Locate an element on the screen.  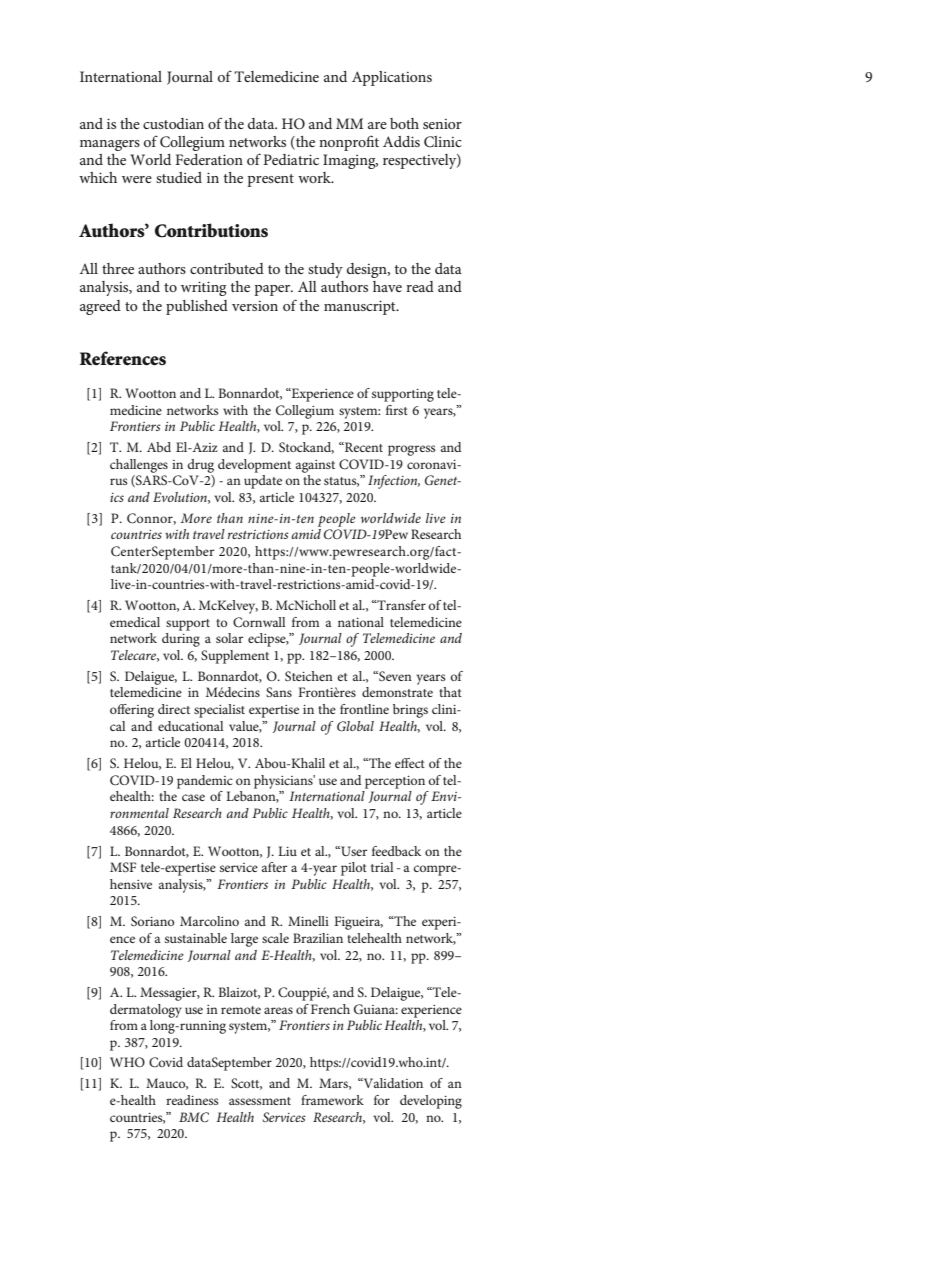
both is located at coordinates (404, 123).
